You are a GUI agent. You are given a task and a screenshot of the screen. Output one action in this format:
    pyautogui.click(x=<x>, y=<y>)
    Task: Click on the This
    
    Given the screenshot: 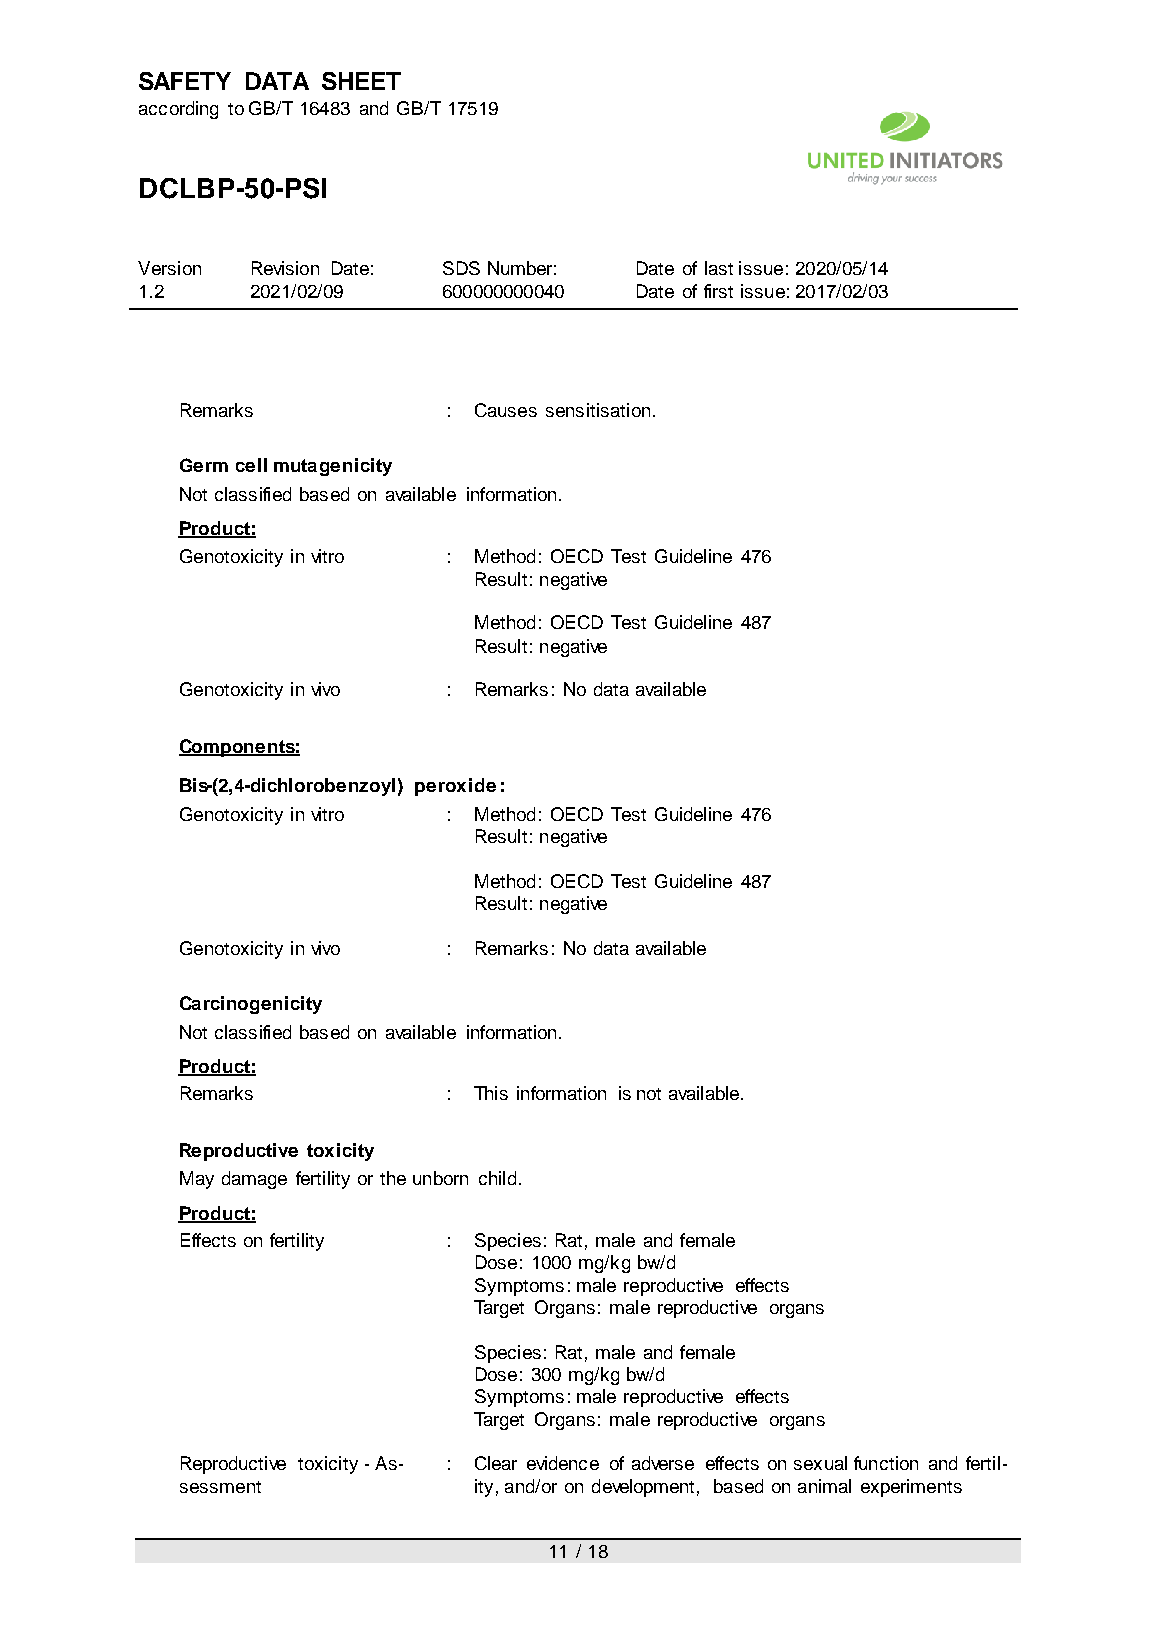 What is the action you would take?
    pyautogui.click(x=491, y=1093)
